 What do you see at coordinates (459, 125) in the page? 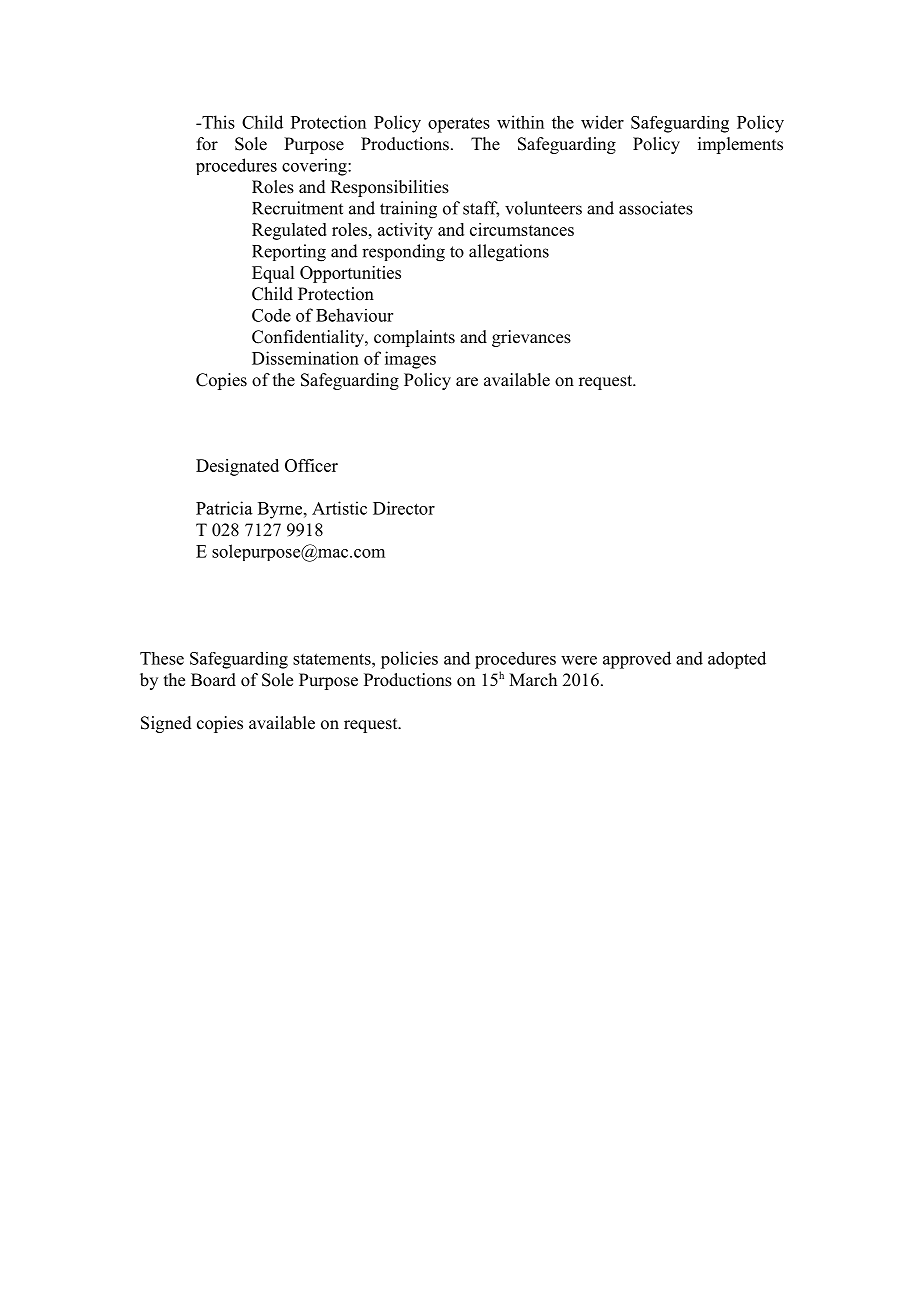
I see `operates` at bounding box center [459, 125].
